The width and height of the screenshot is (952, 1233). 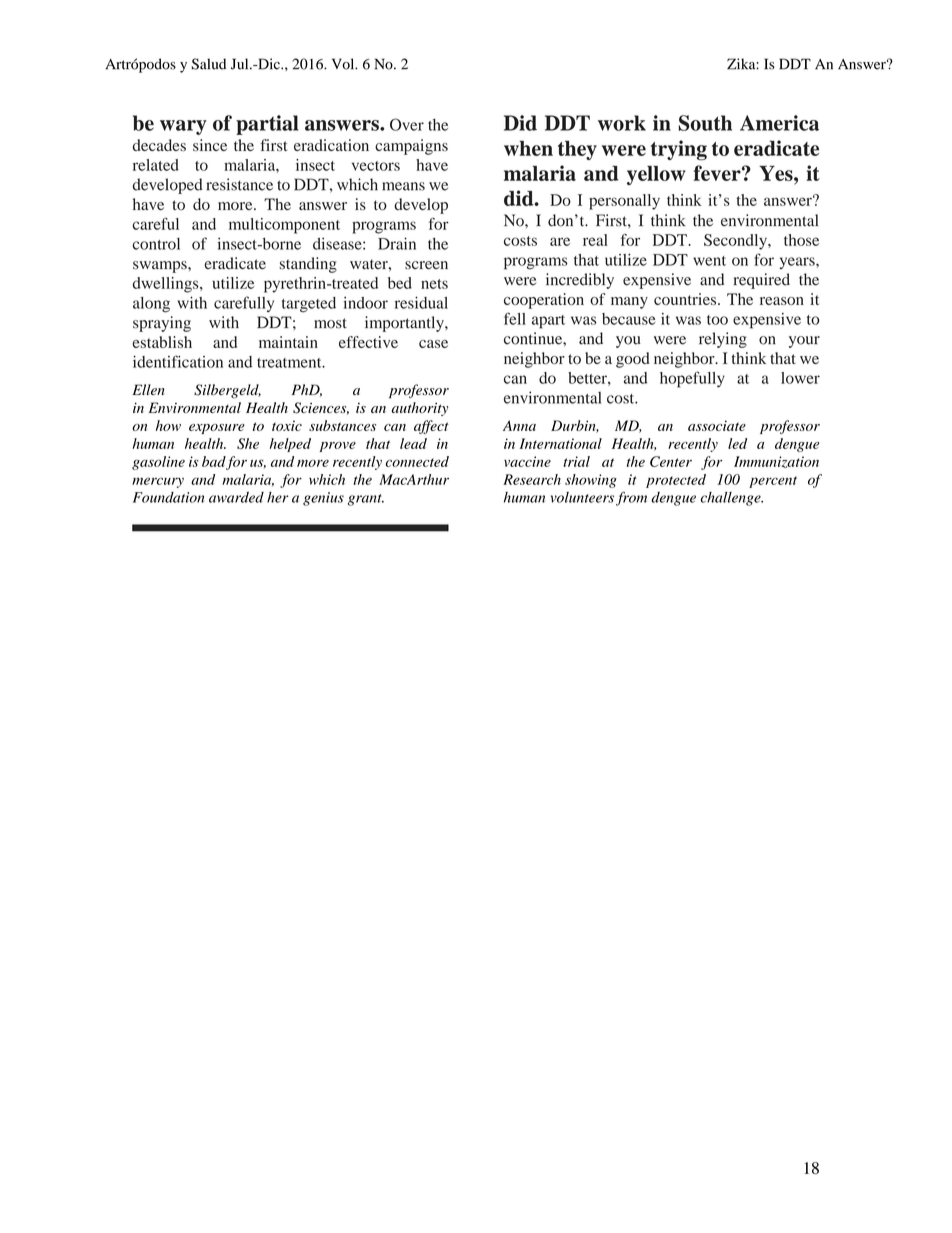 What do you see at coordinates (532, 479) in the screenshot?
I see `Research` at bounding box center [532, 479].
